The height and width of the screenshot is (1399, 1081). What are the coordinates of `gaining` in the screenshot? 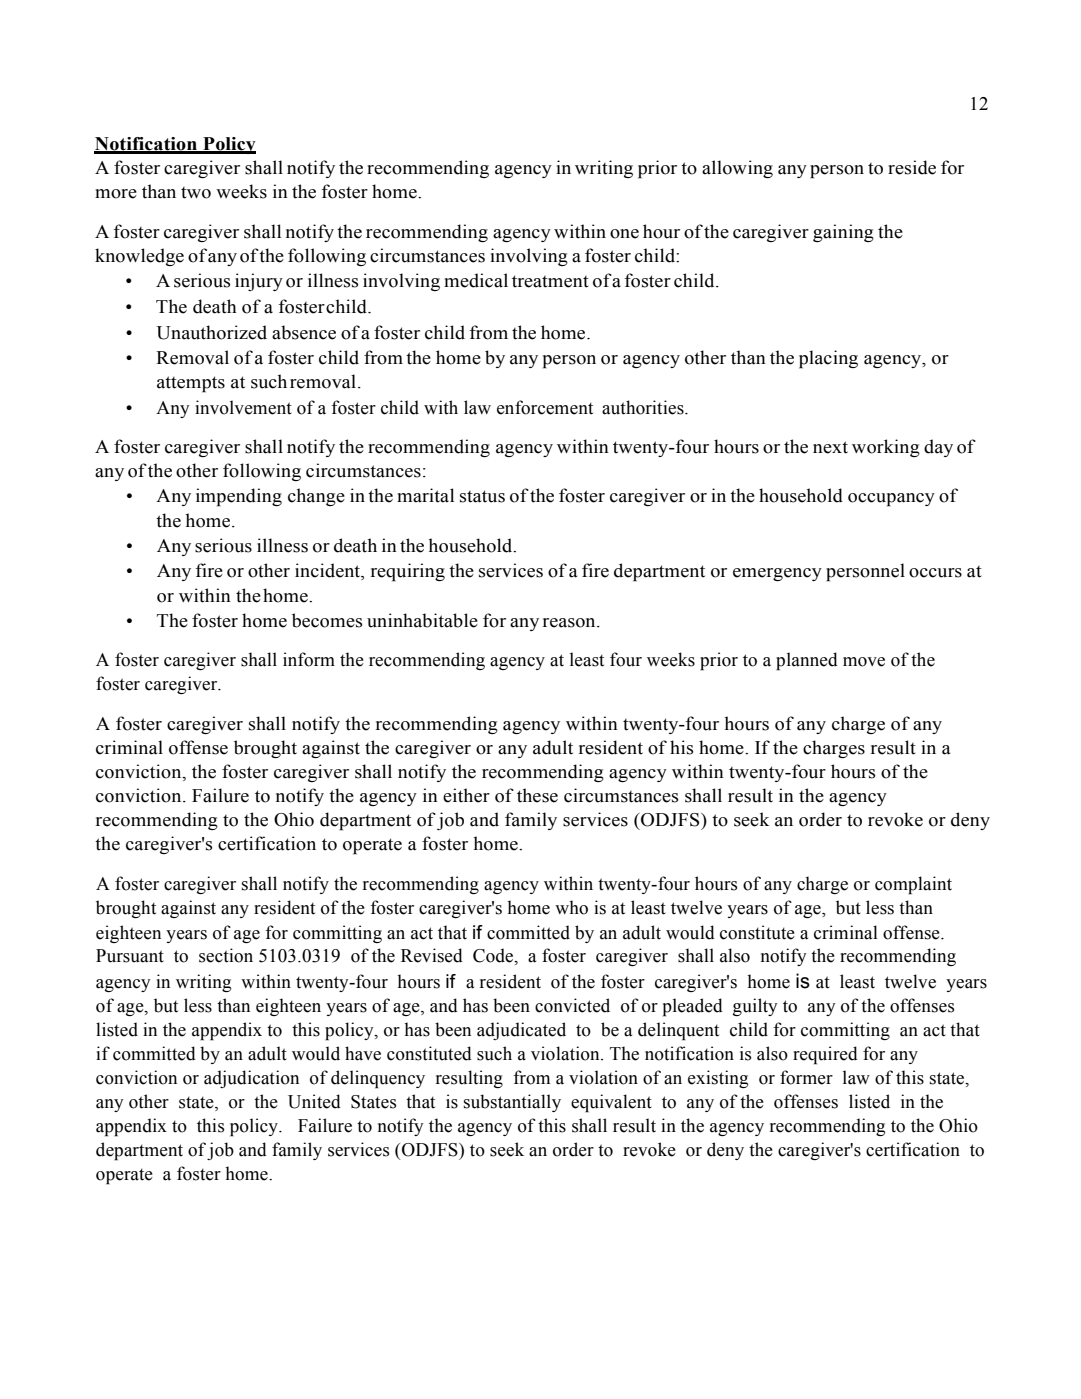 It's located at (843, 233).
